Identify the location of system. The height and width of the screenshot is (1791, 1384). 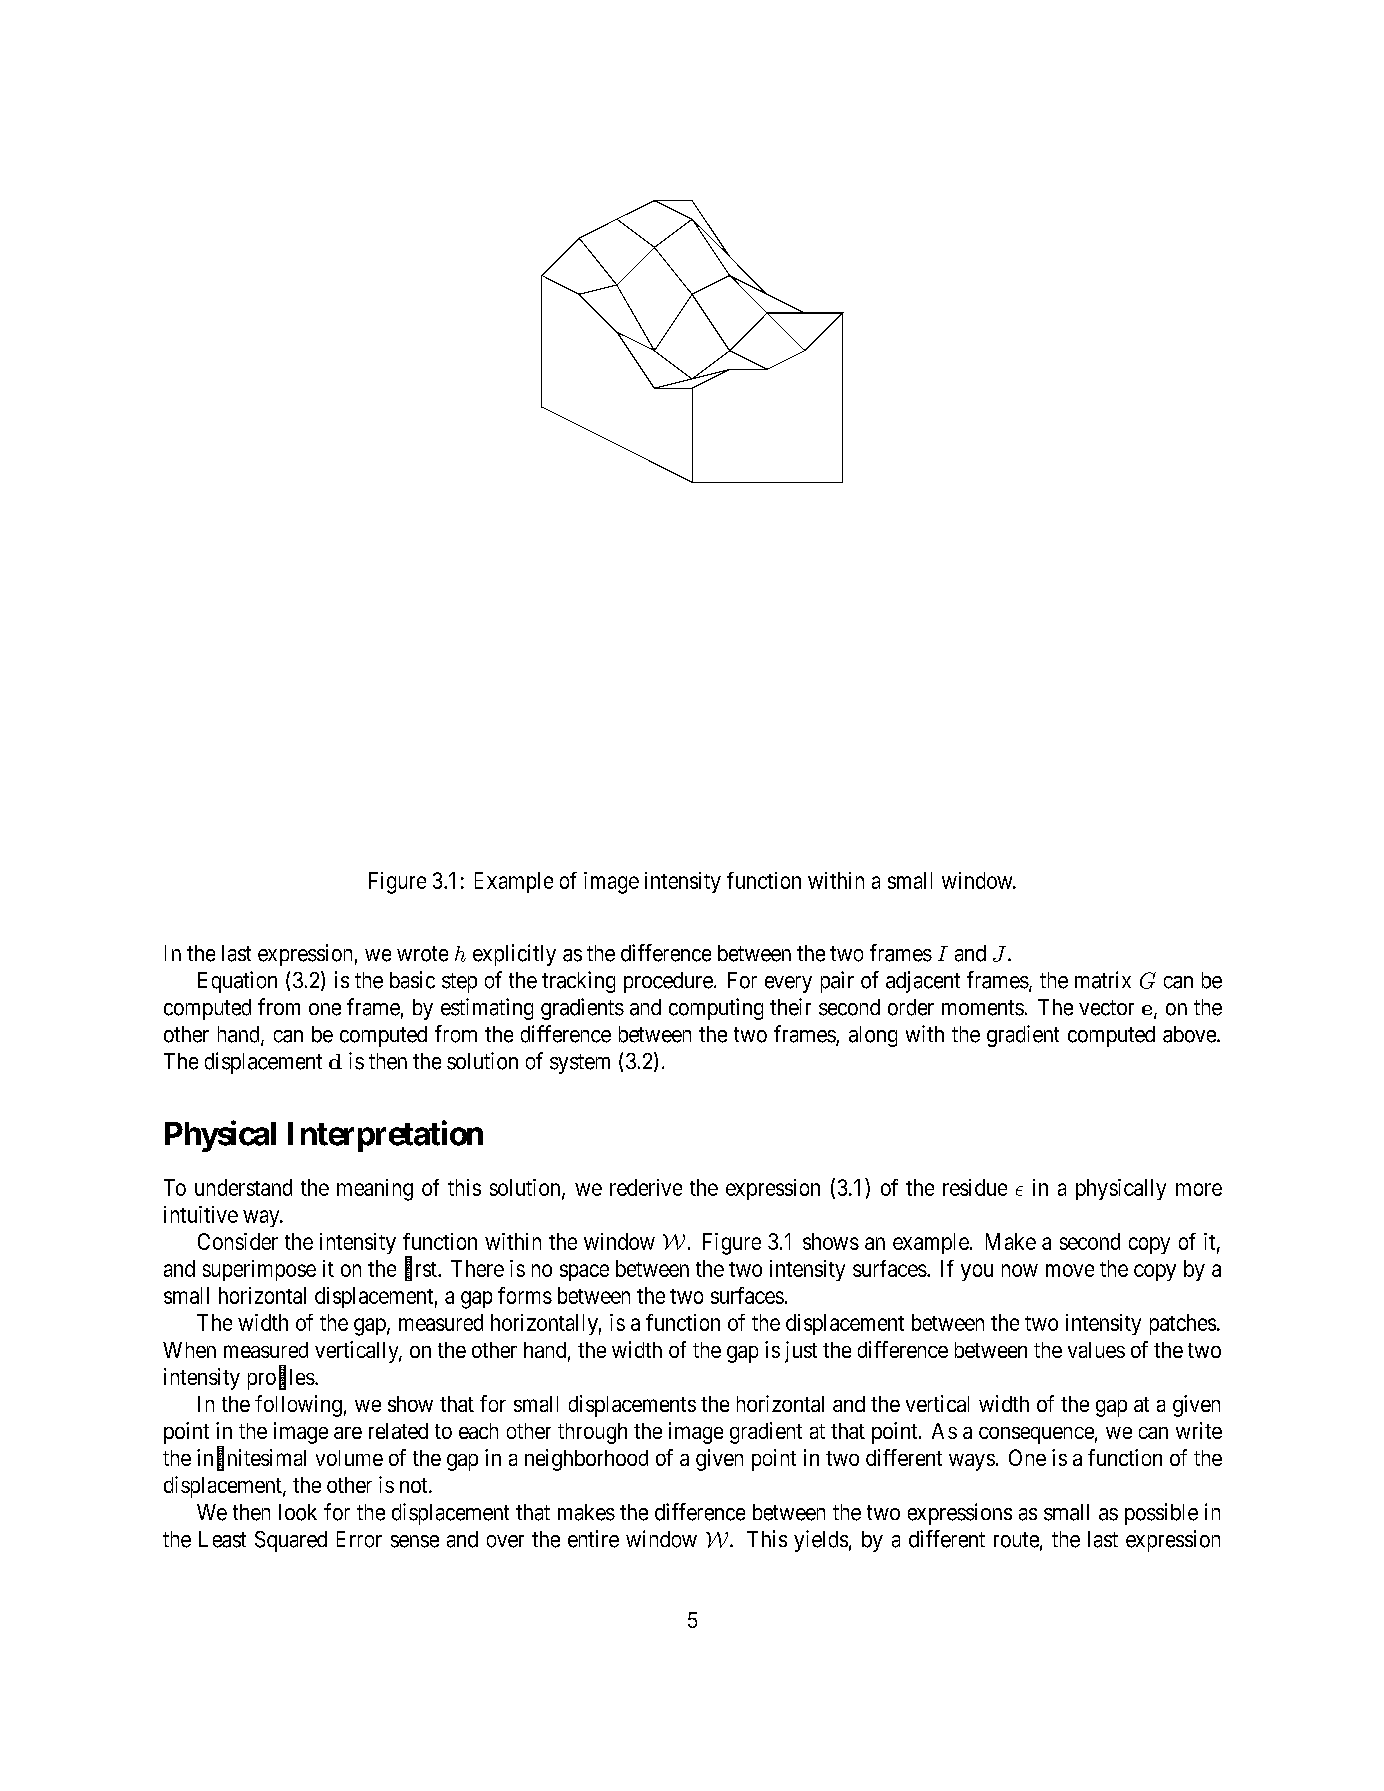
(580, 1064).
